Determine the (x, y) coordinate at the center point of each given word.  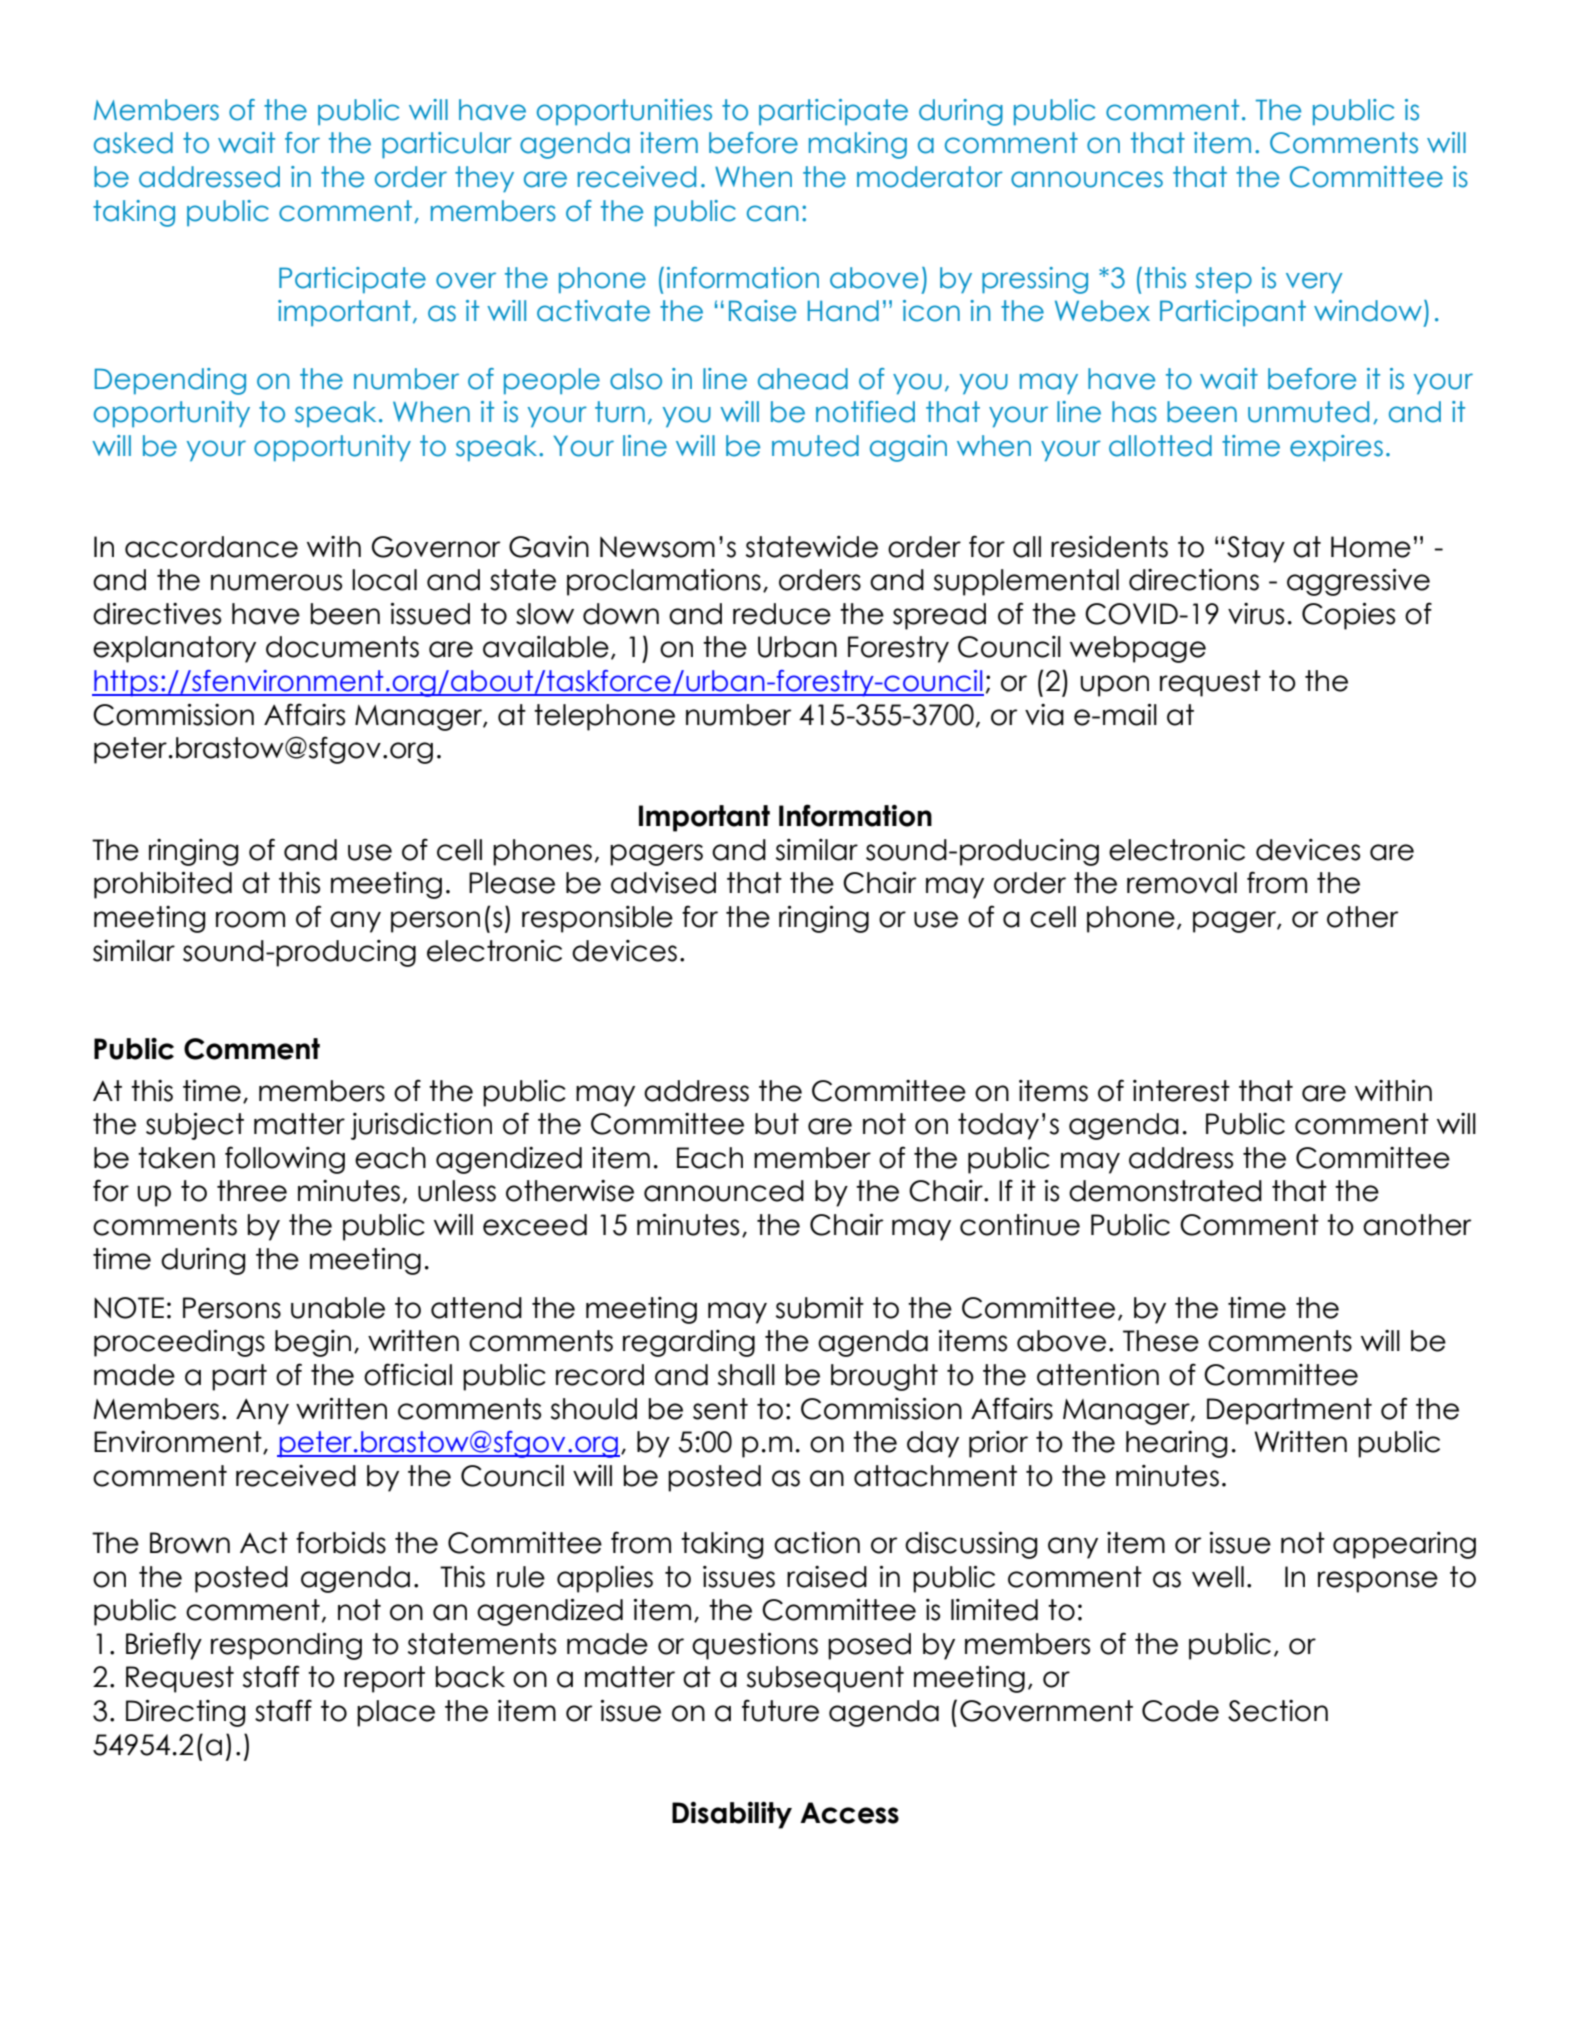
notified (865, 412)
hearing (1176, 1444)
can (773, 213)
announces (1087, 179)
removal (1182, 883)
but (777, 1124)
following (285, 1160)
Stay (1256, 549)
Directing (185, 1713)
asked (133, 143)
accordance (211, 547)
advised (663, 883)
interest (1181, 1091)
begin (313, 1343)
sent (720, 1409)
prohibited (163, 885)
